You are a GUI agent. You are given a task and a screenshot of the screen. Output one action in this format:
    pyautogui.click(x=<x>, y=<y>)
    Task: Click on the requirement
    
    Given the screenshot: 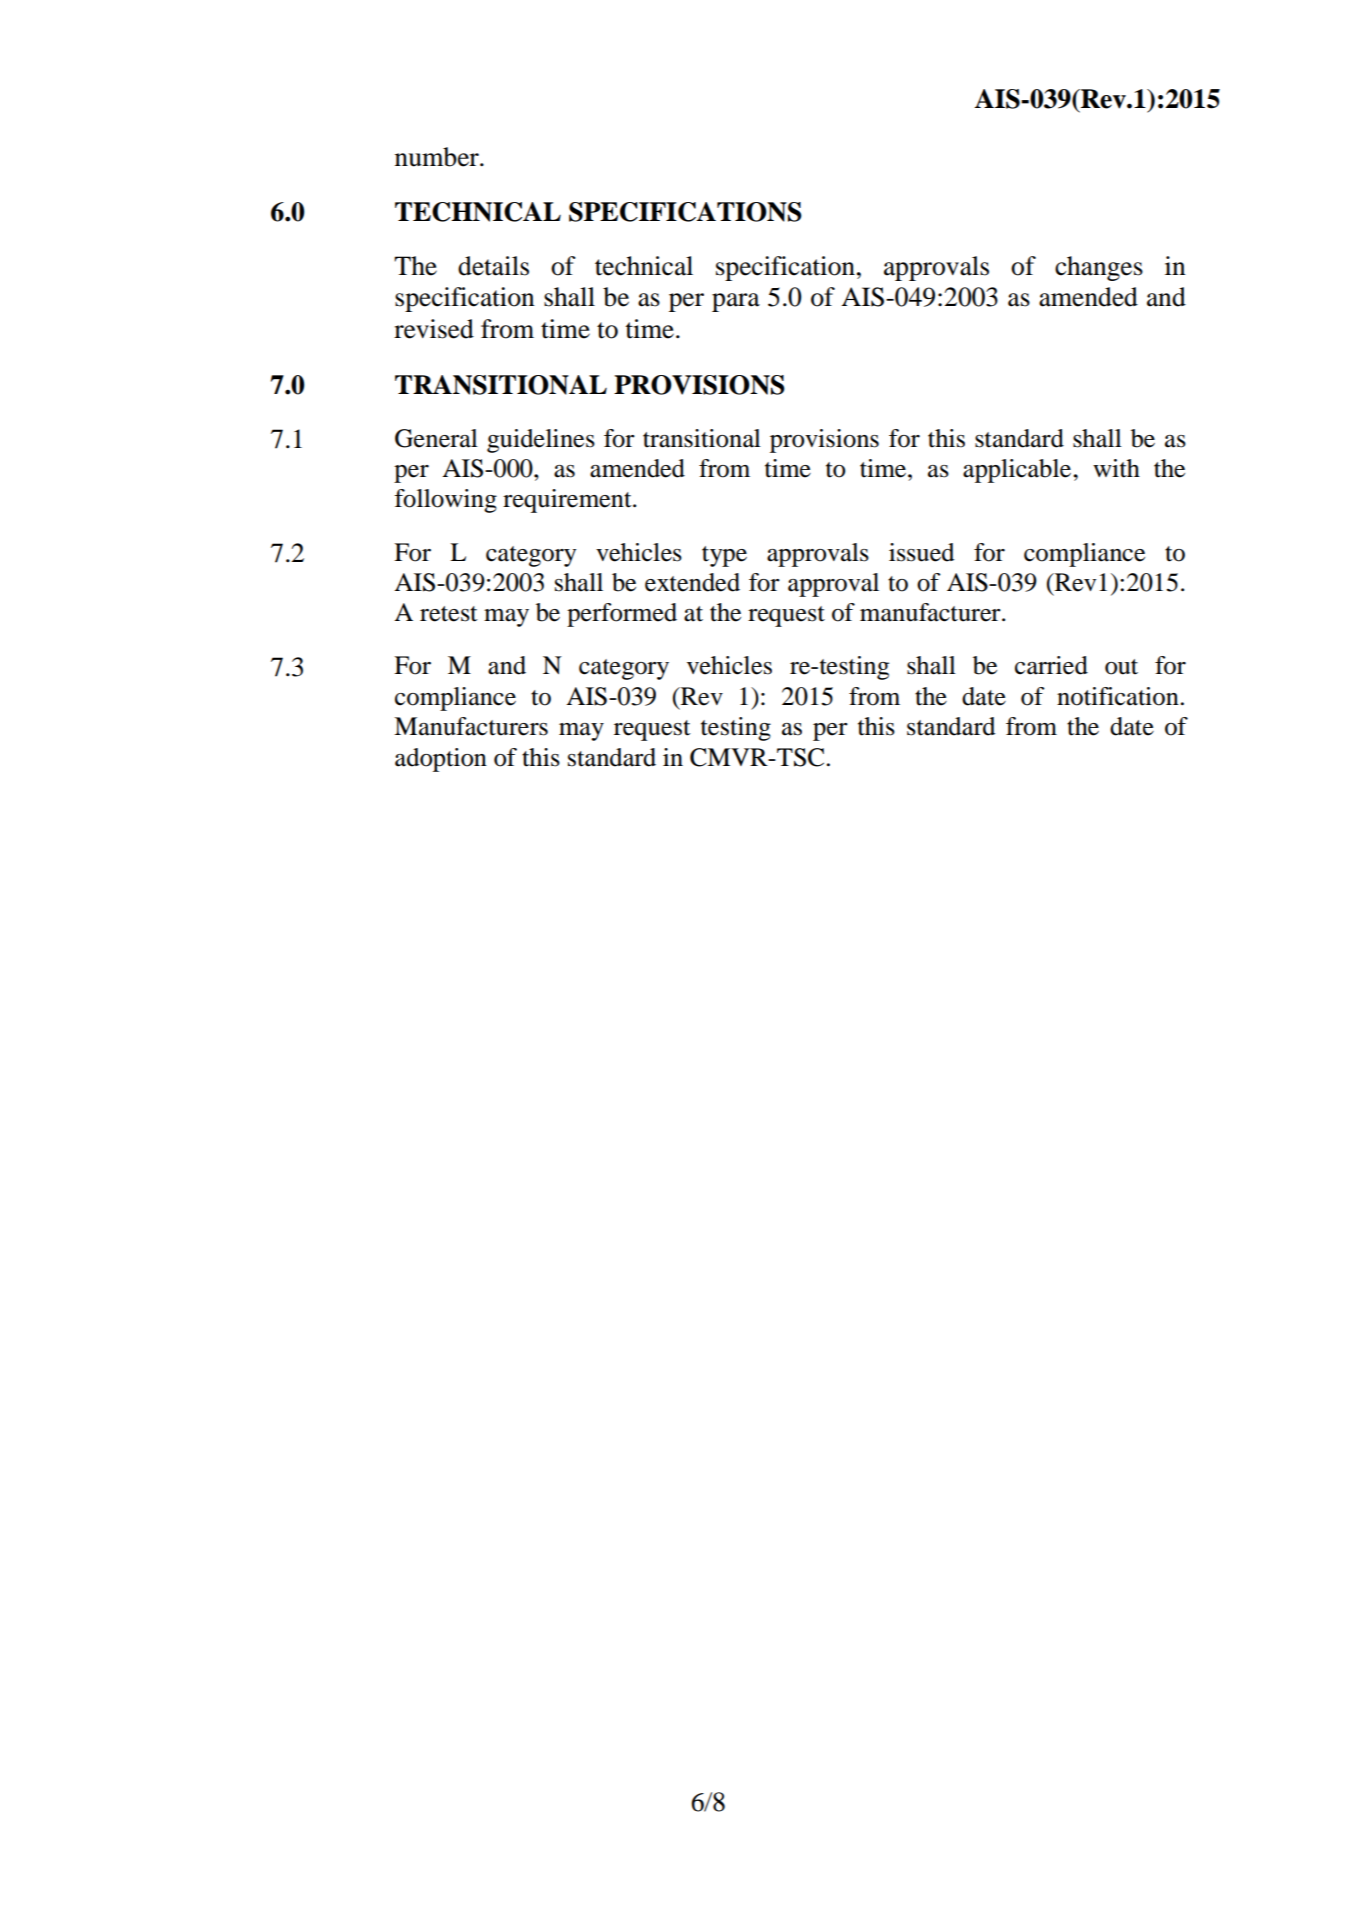 What is the action you would take?
    pyautogui.click(x=568, y=501)
